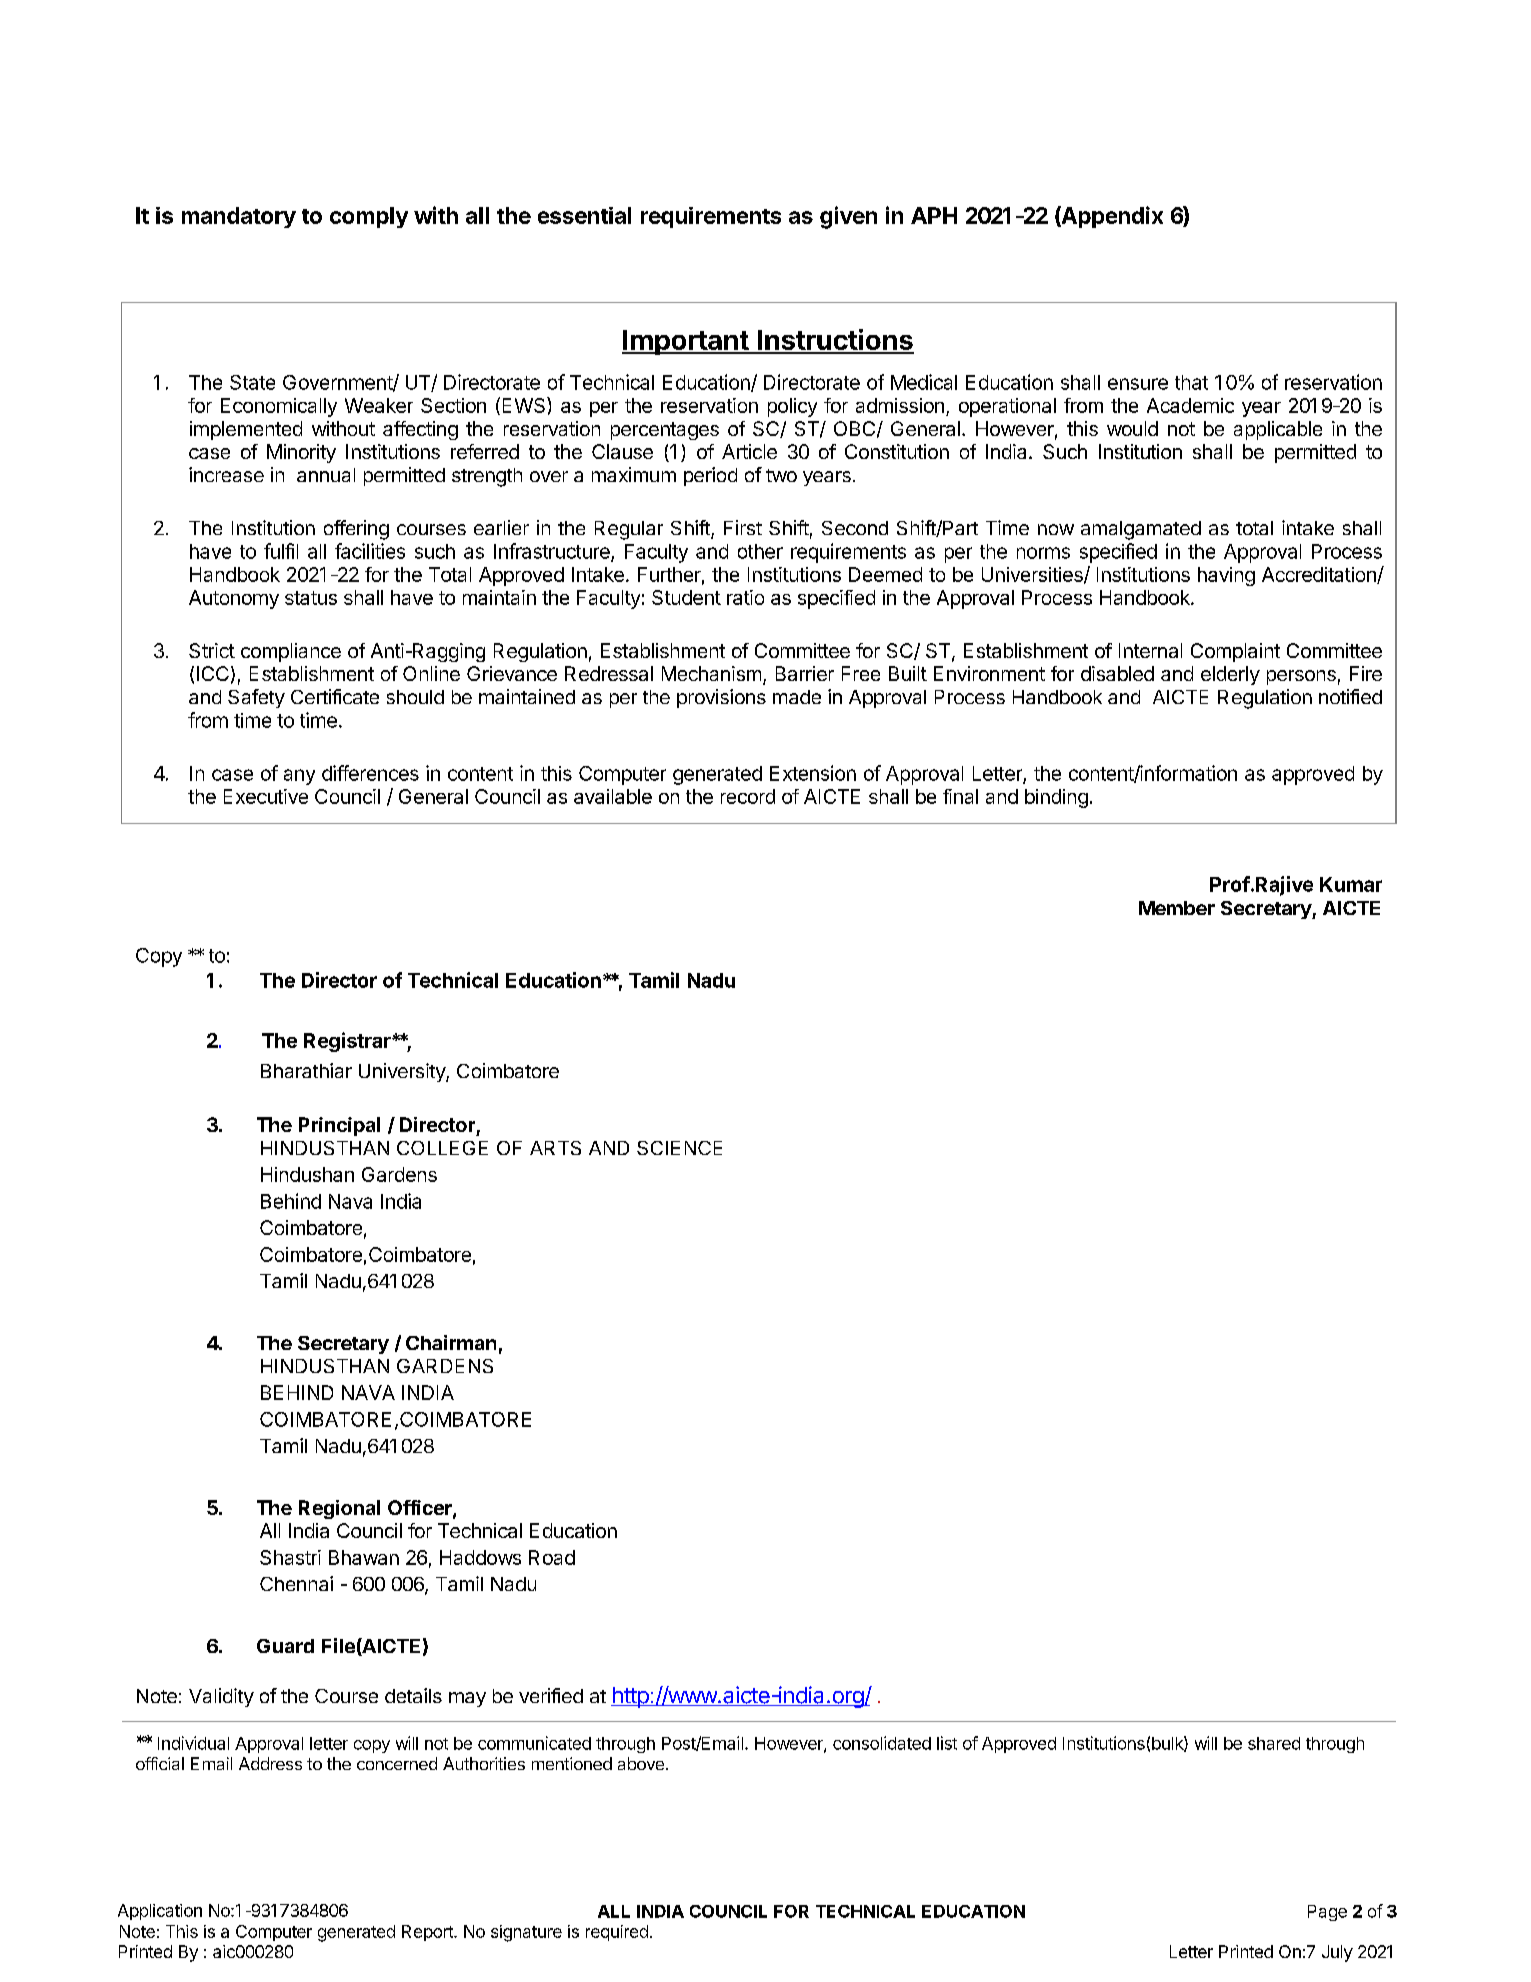 This screenshot has height=1982, width=1531. What do you see at coordinates (1226, 576) in the screenshot?
I see `having` at bounding box center [1226, 576].
